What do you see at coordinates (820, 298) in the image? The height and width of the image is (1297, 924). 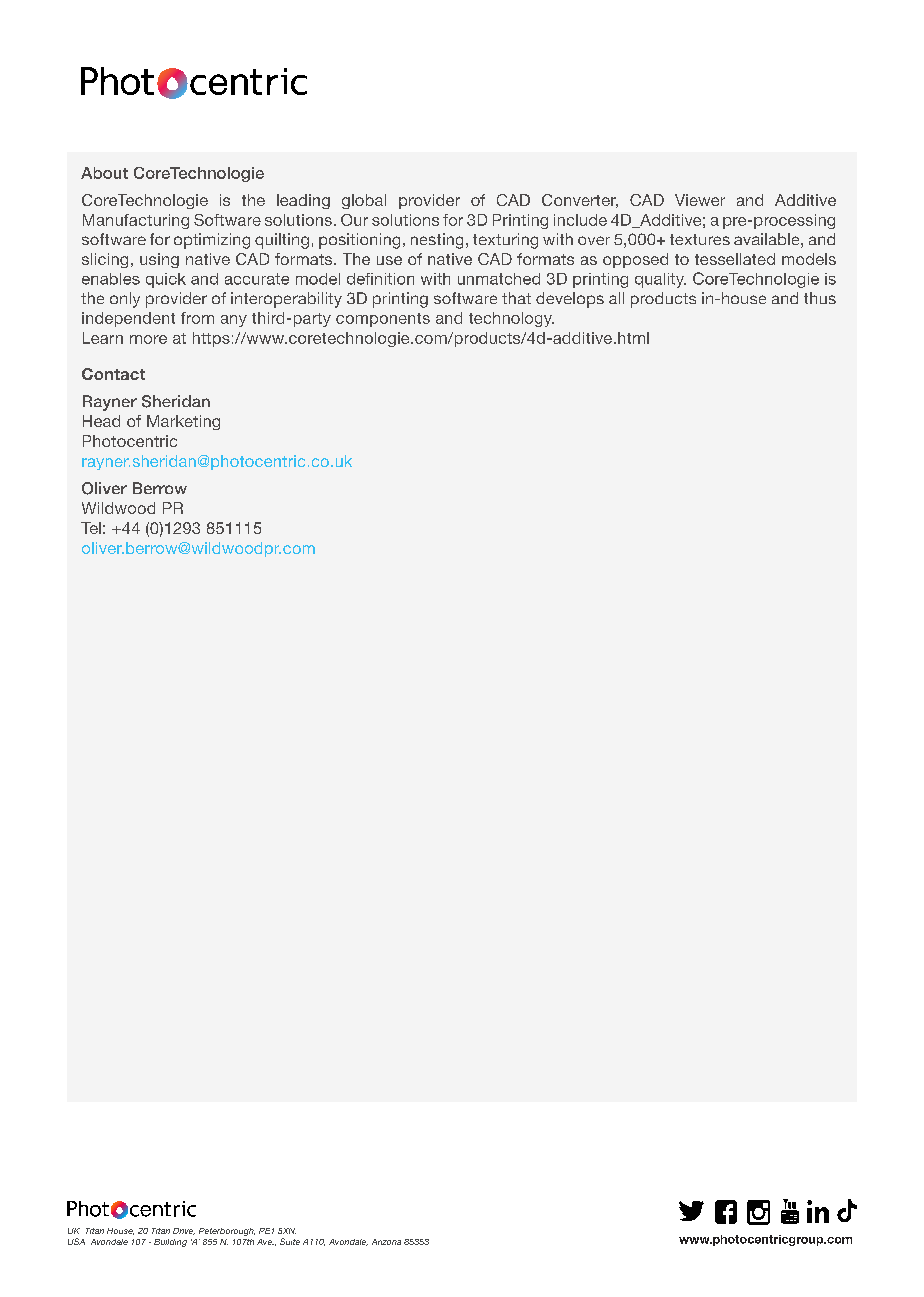 I see `thus` at bounding box center [820, 298].
